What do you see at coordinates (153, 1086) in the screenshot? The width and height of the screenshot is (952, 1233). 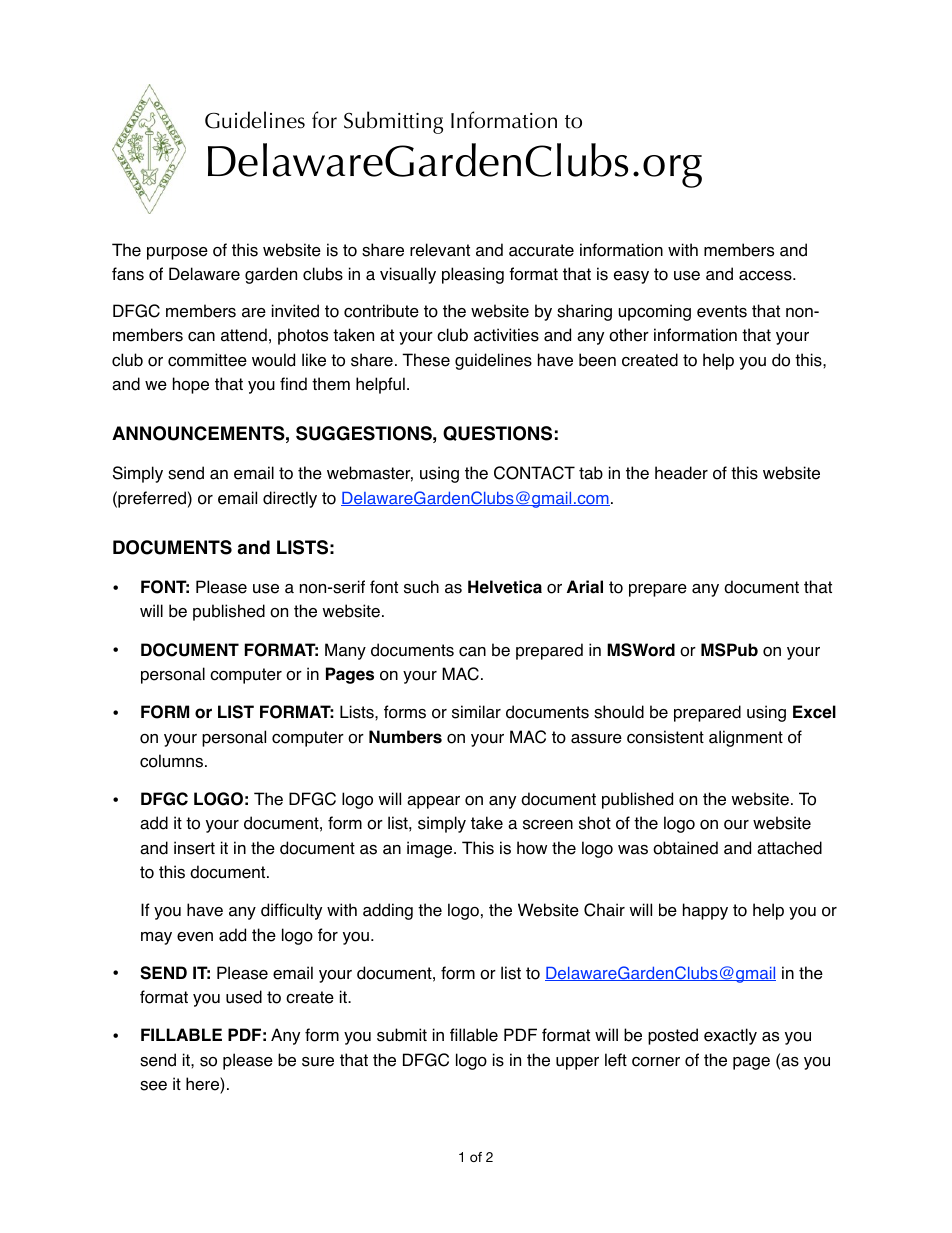 I see `see` at bounding box center [153, 1086].
